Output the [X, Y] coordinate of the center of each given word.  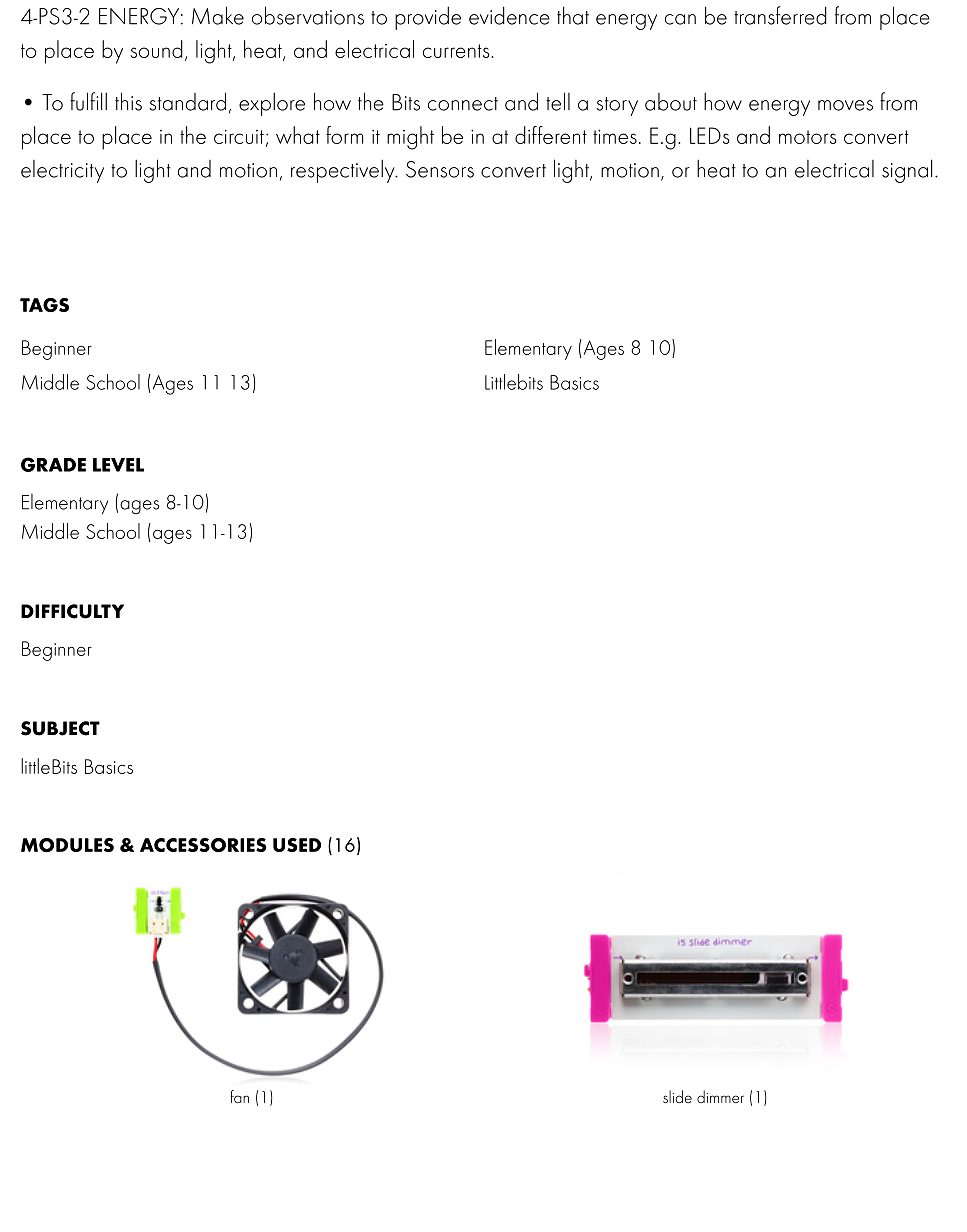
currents [457, 51]
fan [239, 1096]
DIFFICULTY [72, 611]
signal [907, 171]
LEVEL [118, 465]
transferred [780, 15]
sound [156, 49]
